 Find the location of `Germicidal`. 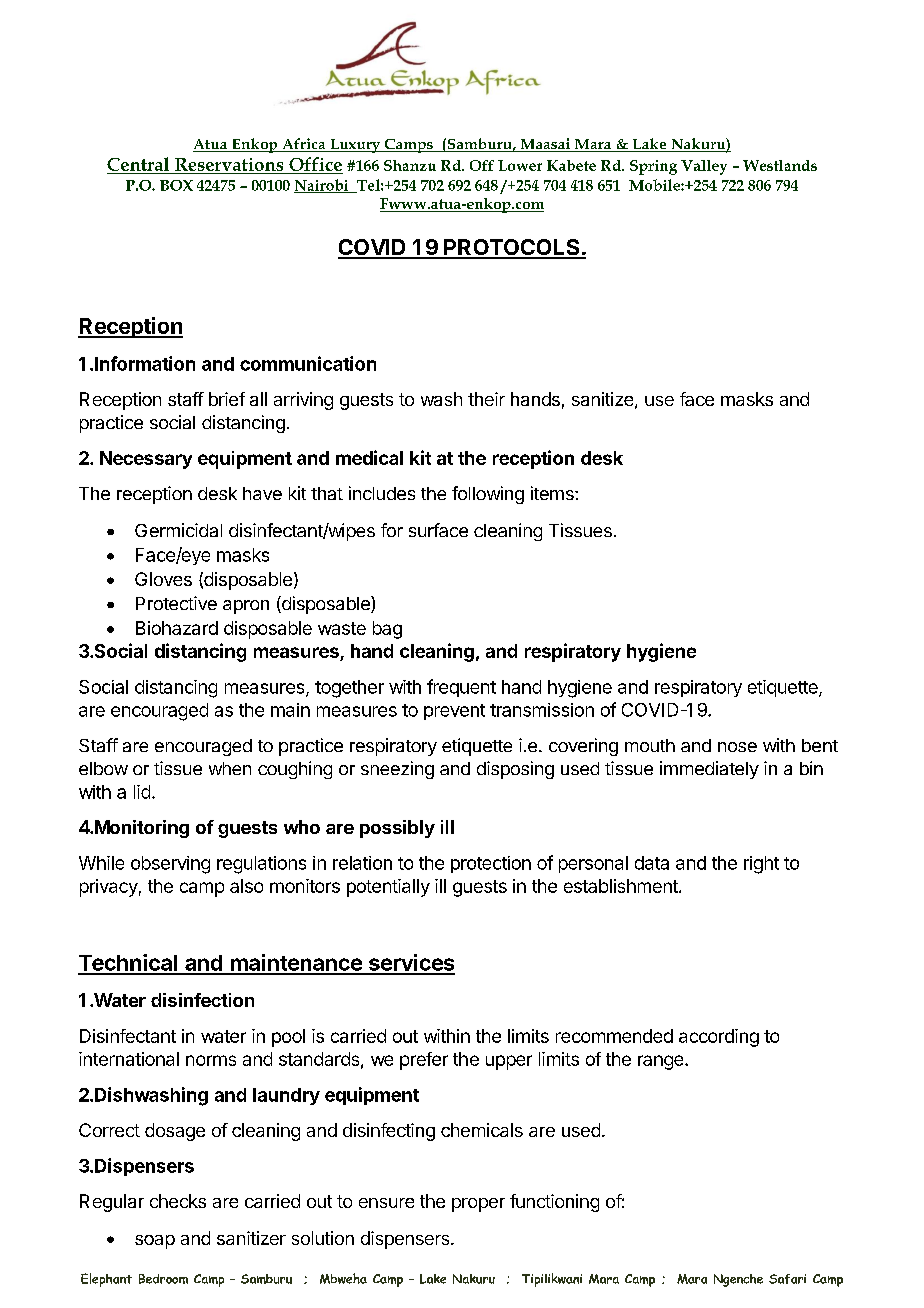

Germicidal is located at coordinates (178, 530).
